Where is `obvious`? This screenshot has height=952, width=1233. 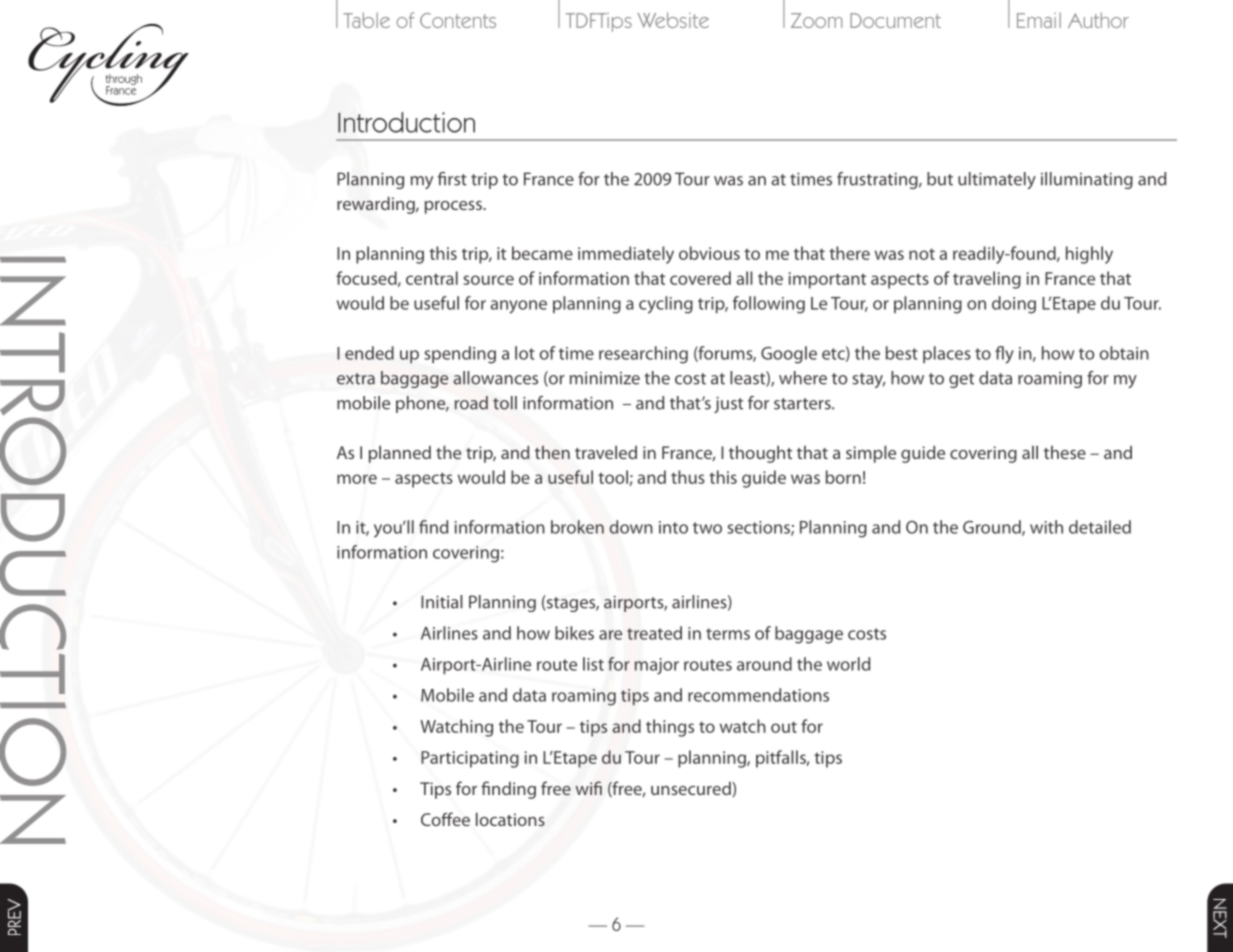 obvious is located at coordinates (709, 253).
